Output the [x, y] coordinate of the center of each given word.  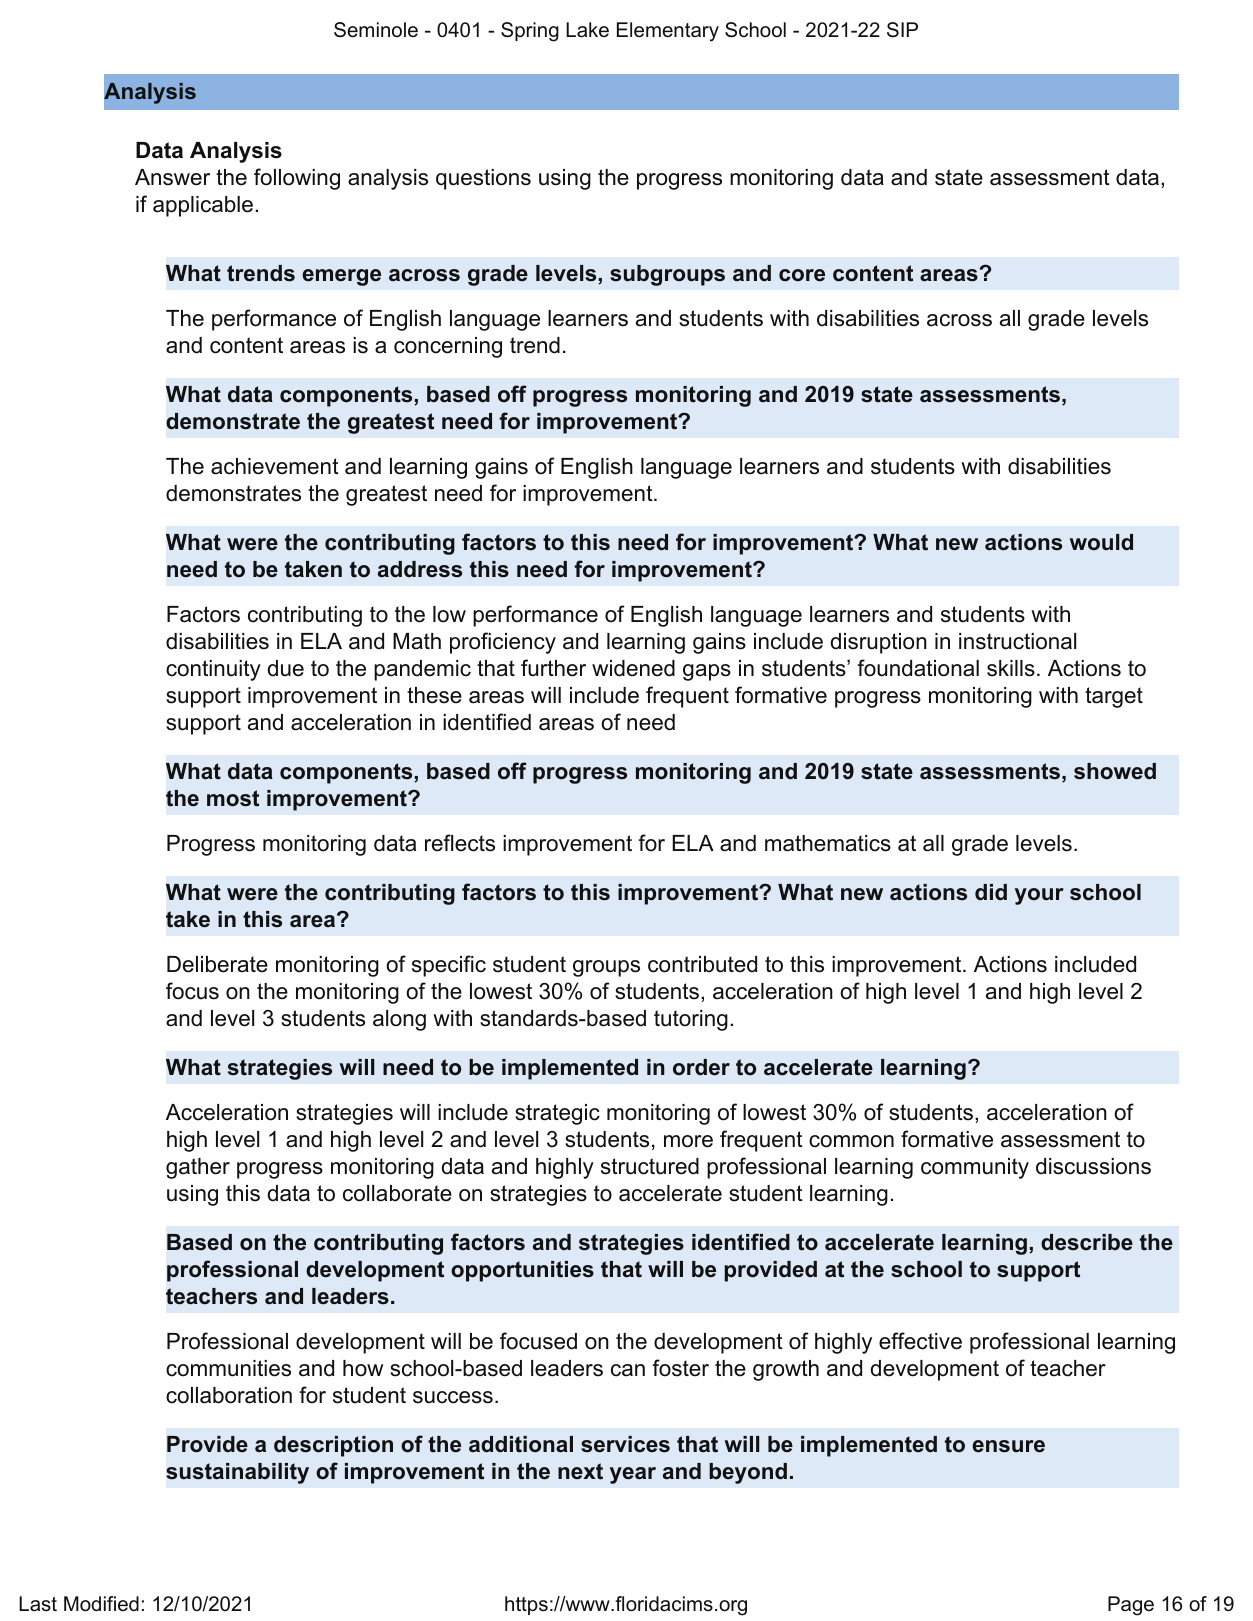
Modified [101, 1604]
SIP [902, 30]
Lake [587, 29]
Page [1131, 1606]
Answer [172, 177]
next [580, 1471]
